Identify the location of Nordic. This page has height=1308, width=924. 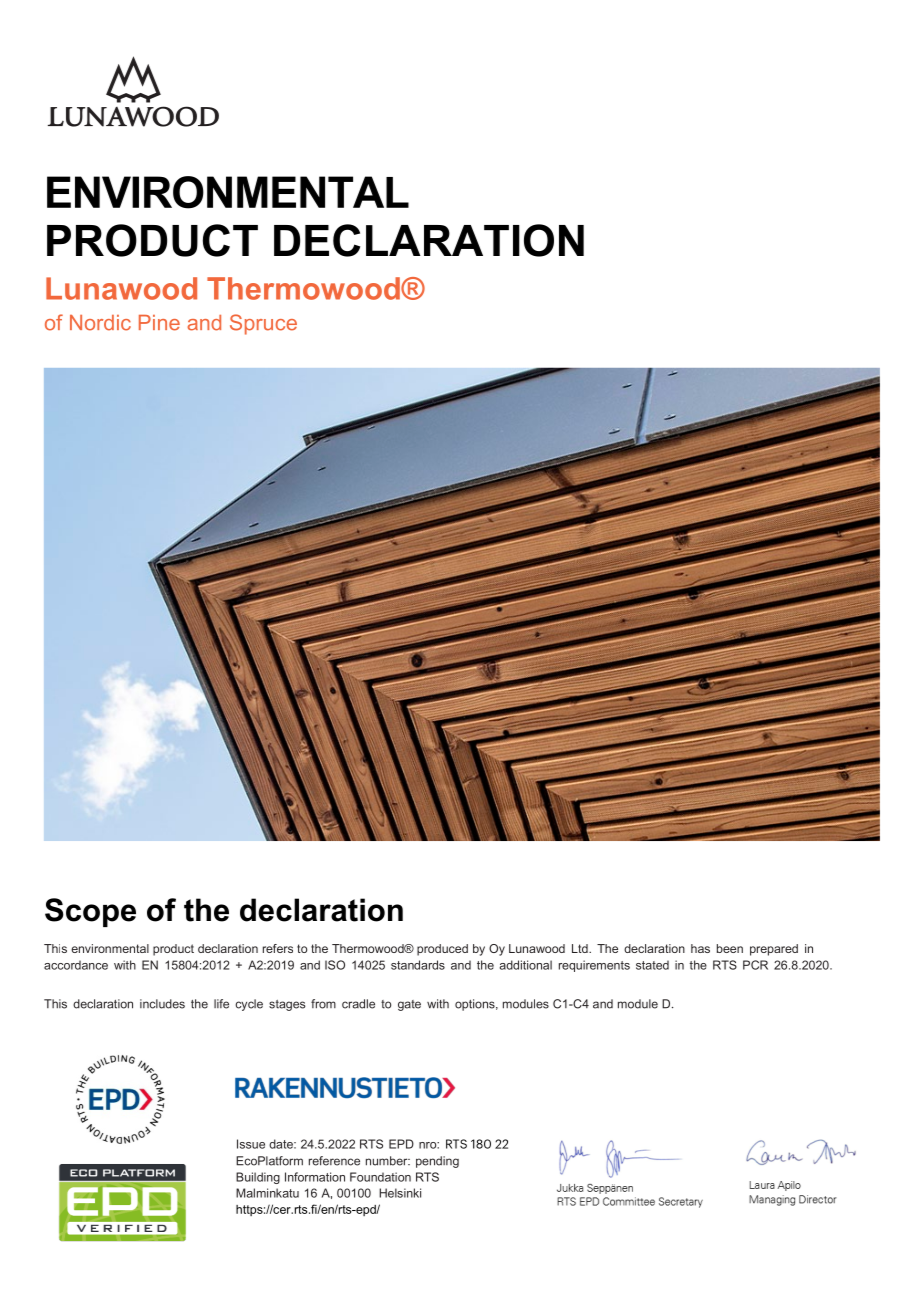
(100, 323).
